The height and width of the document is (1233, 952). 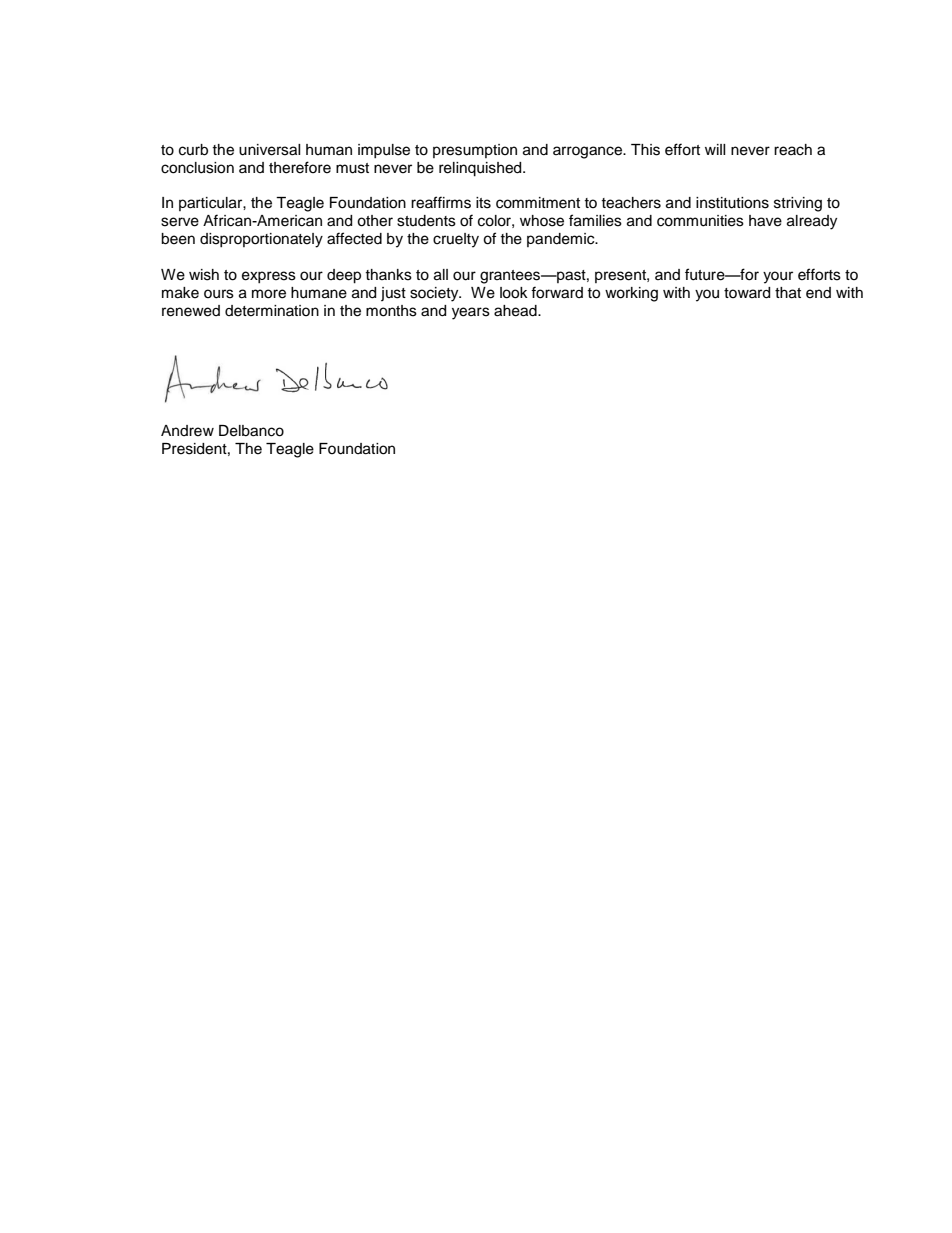 I want to click on will, so click(x=715, y=149).
